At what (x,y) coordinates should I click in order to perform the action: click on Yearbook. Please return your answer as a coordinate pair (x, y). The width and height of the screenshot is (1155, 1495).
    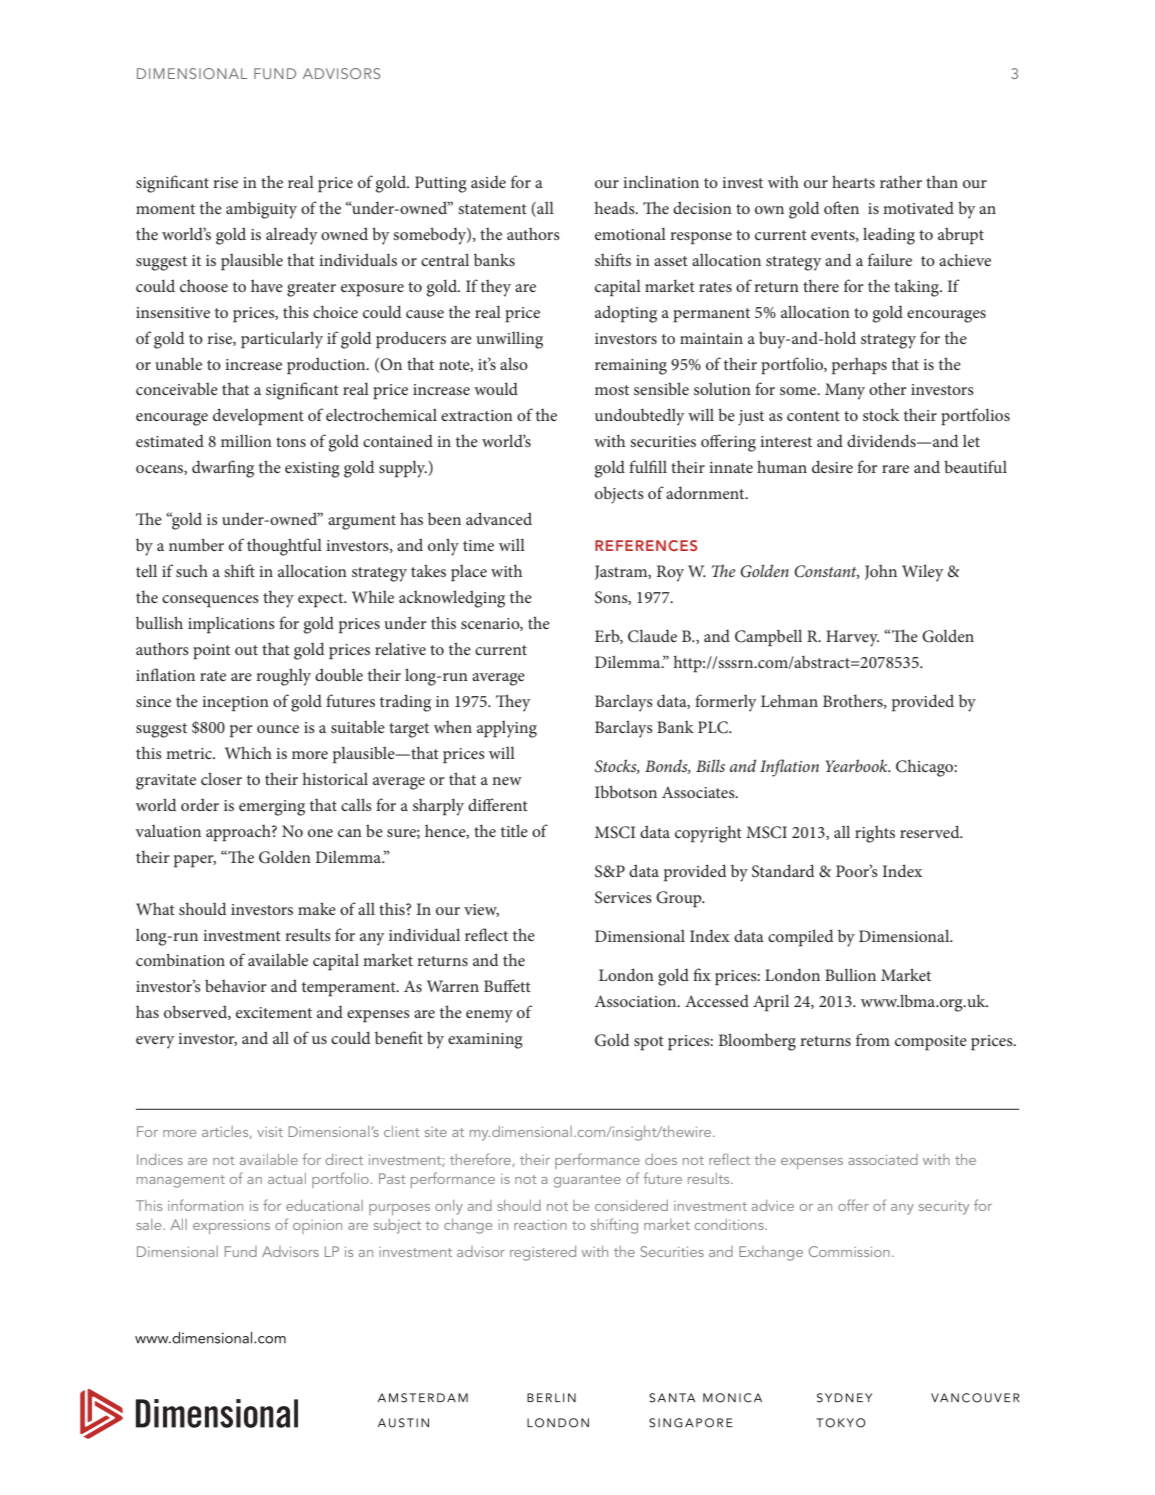
    Looking at the image, I should click on (857, 765).
